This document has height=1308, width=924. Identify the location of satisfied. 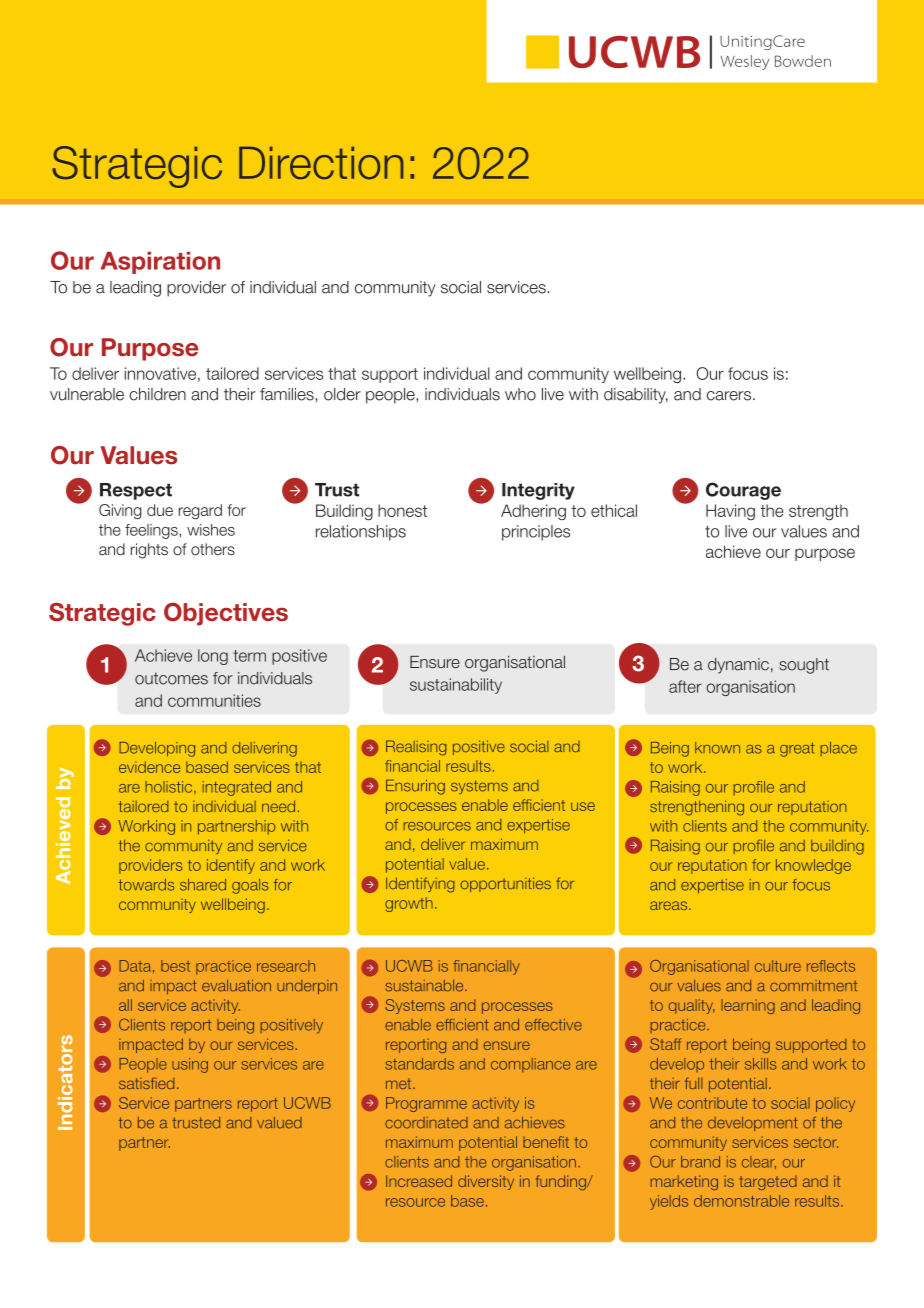
(146, 1083).
